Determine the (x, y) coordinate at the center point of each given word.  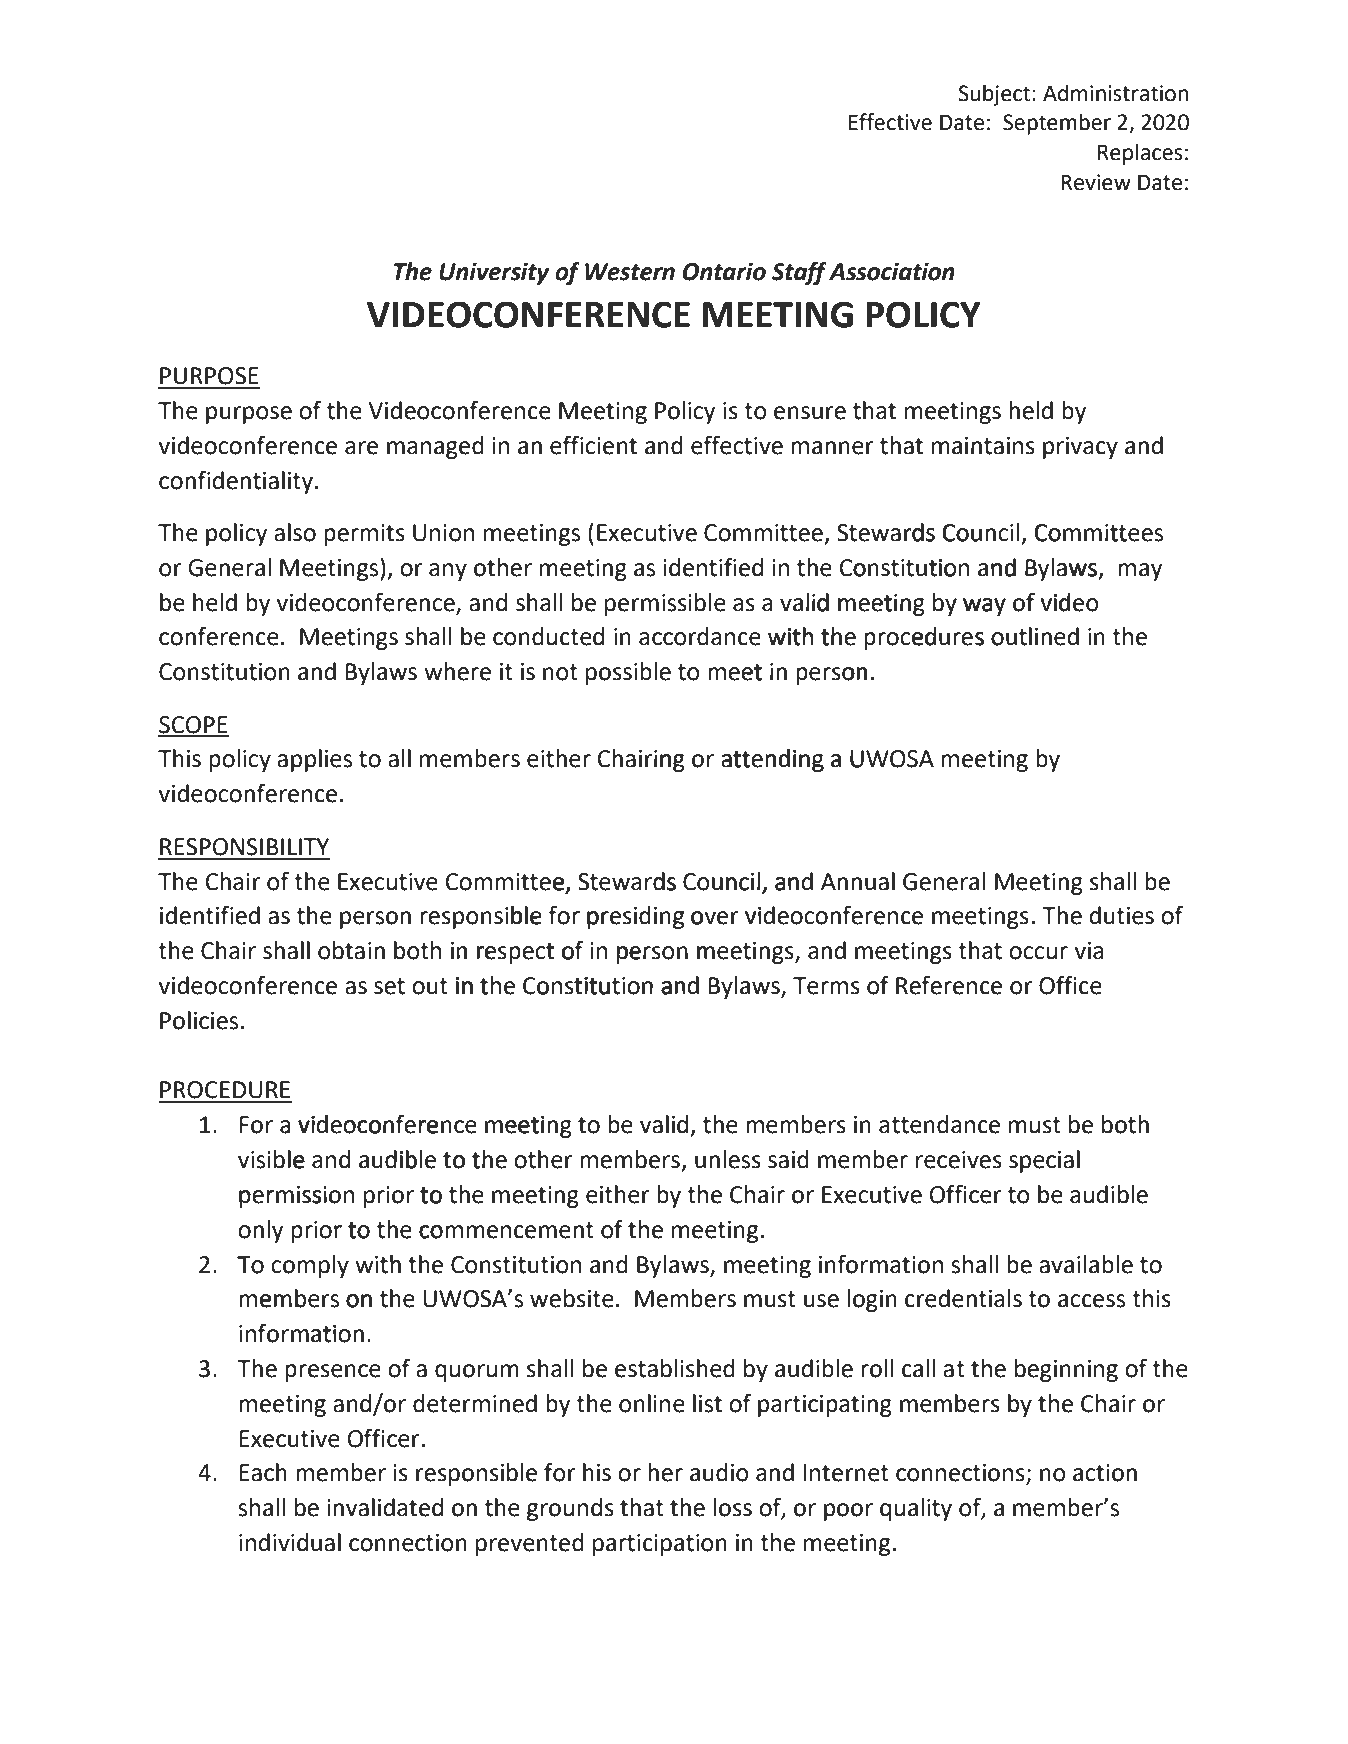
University (494, 273)
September (1057, 124)
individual (290, 1542)
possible (628, 673)
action (1105, 1473)
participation (660, 1545)
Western (630, 272)
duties (1121, 915)
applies (314, 760)
